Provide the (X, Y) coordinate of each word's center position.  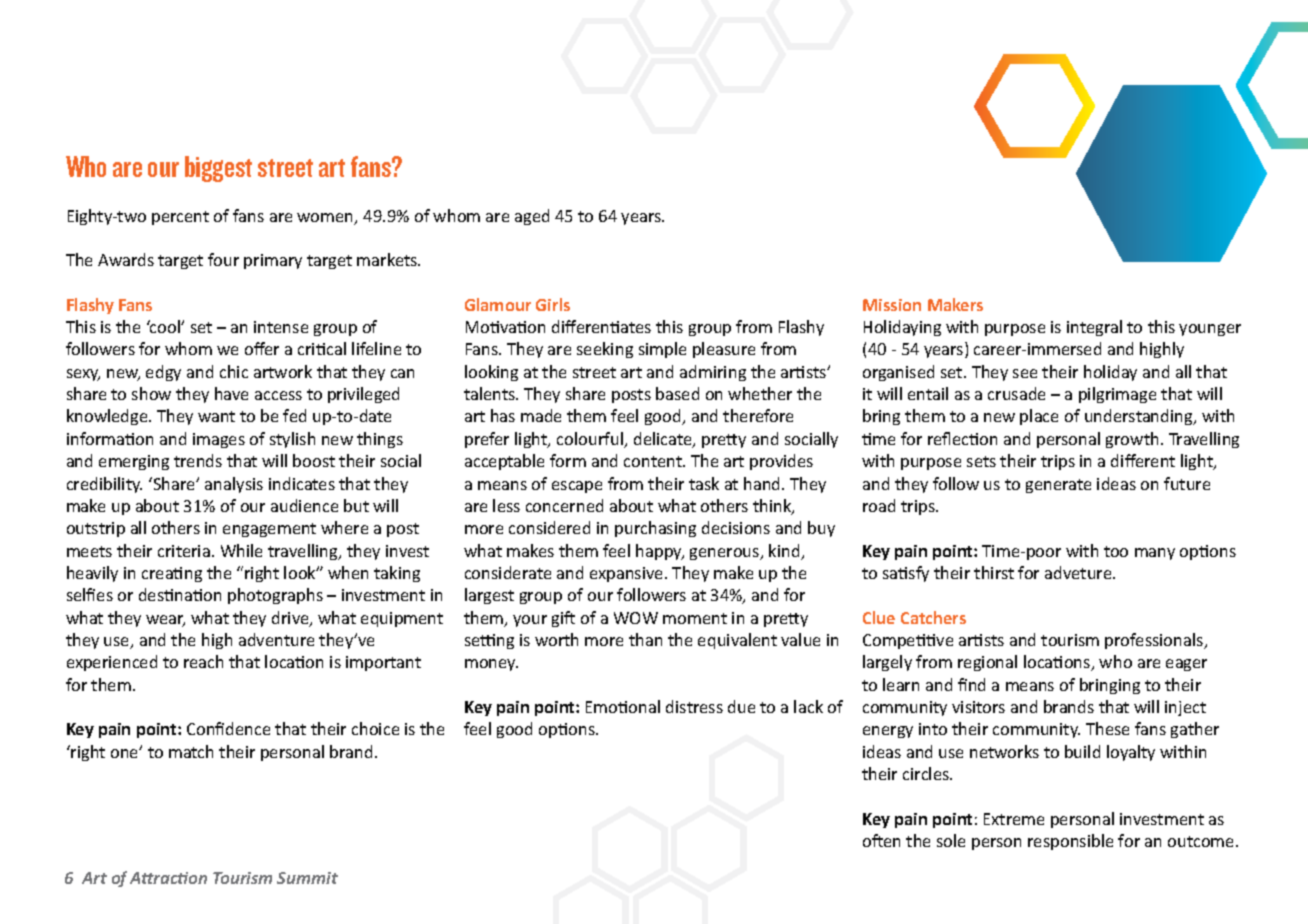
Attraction (168, 878)
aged (532, 217)
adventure (276, 639)
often (881, 840)
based (677, 393)
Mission (892, 305)
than (645, 639)
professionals (1155, 641)
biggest (218, 169)
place (1039, 417)
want (216, 416)
